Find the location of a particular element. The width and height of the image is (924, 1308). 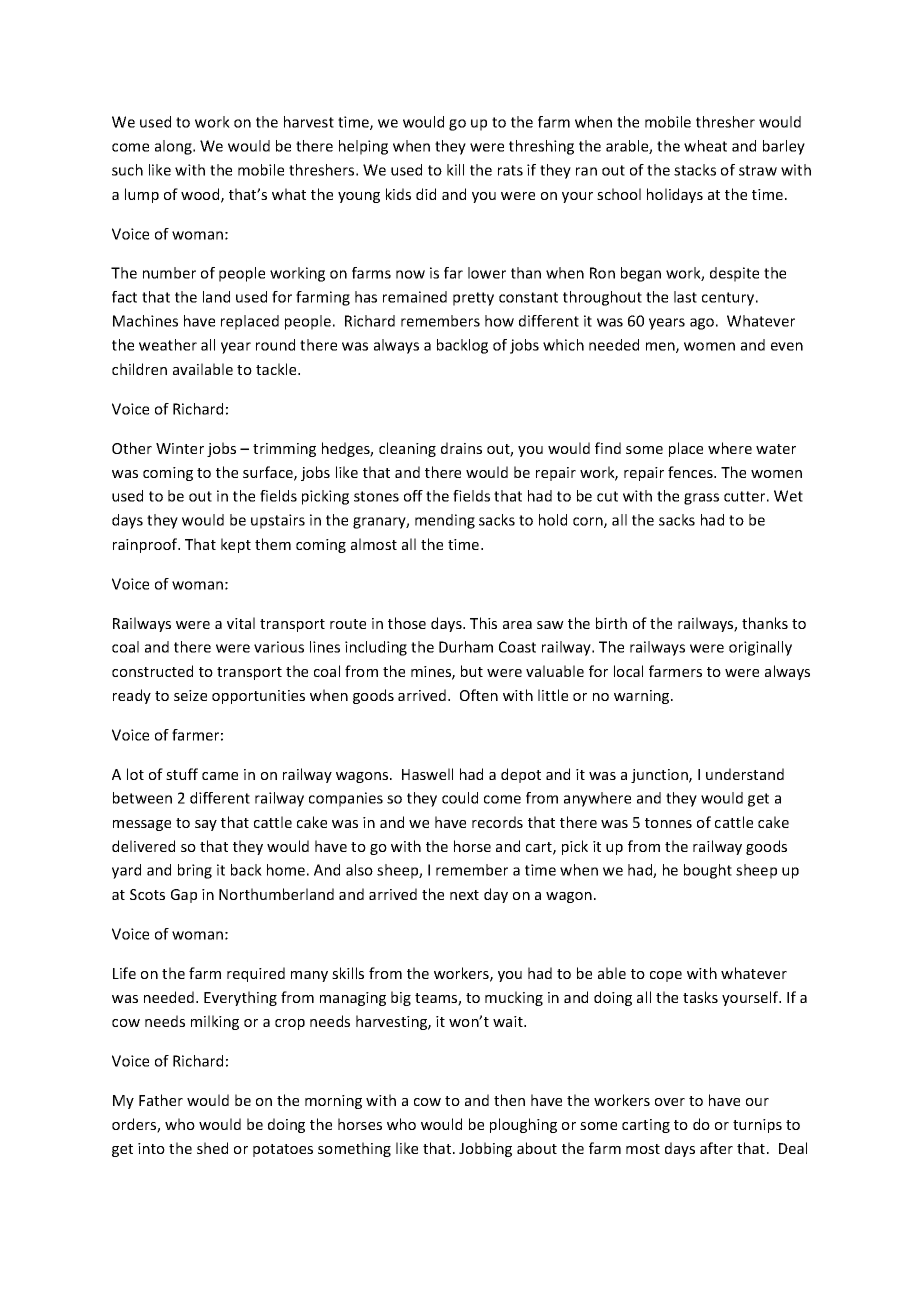

shed is located at coordinates (212, 1148).
